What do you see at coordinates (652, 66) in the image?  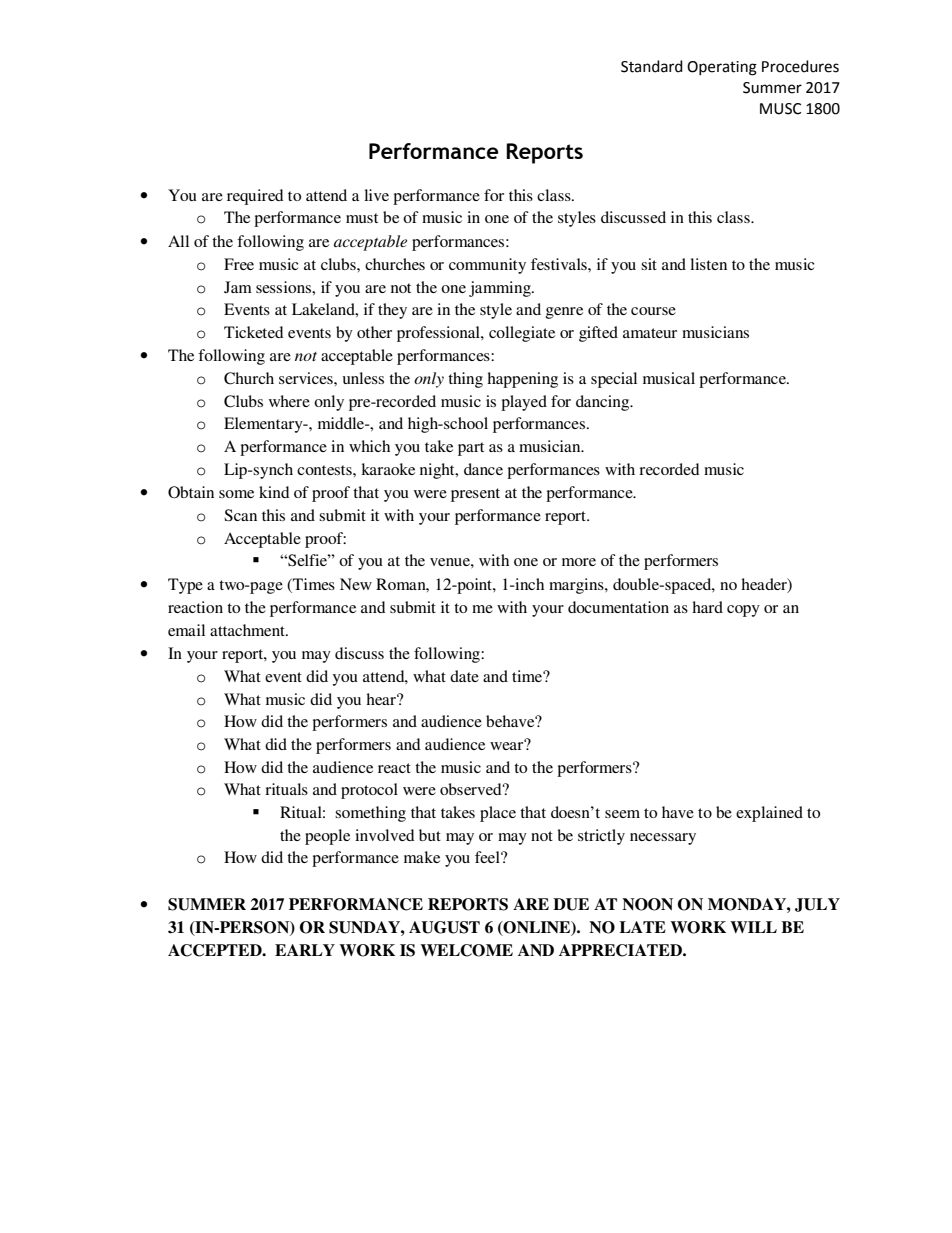 I see `Standard` at bounding box center [652, 66].
